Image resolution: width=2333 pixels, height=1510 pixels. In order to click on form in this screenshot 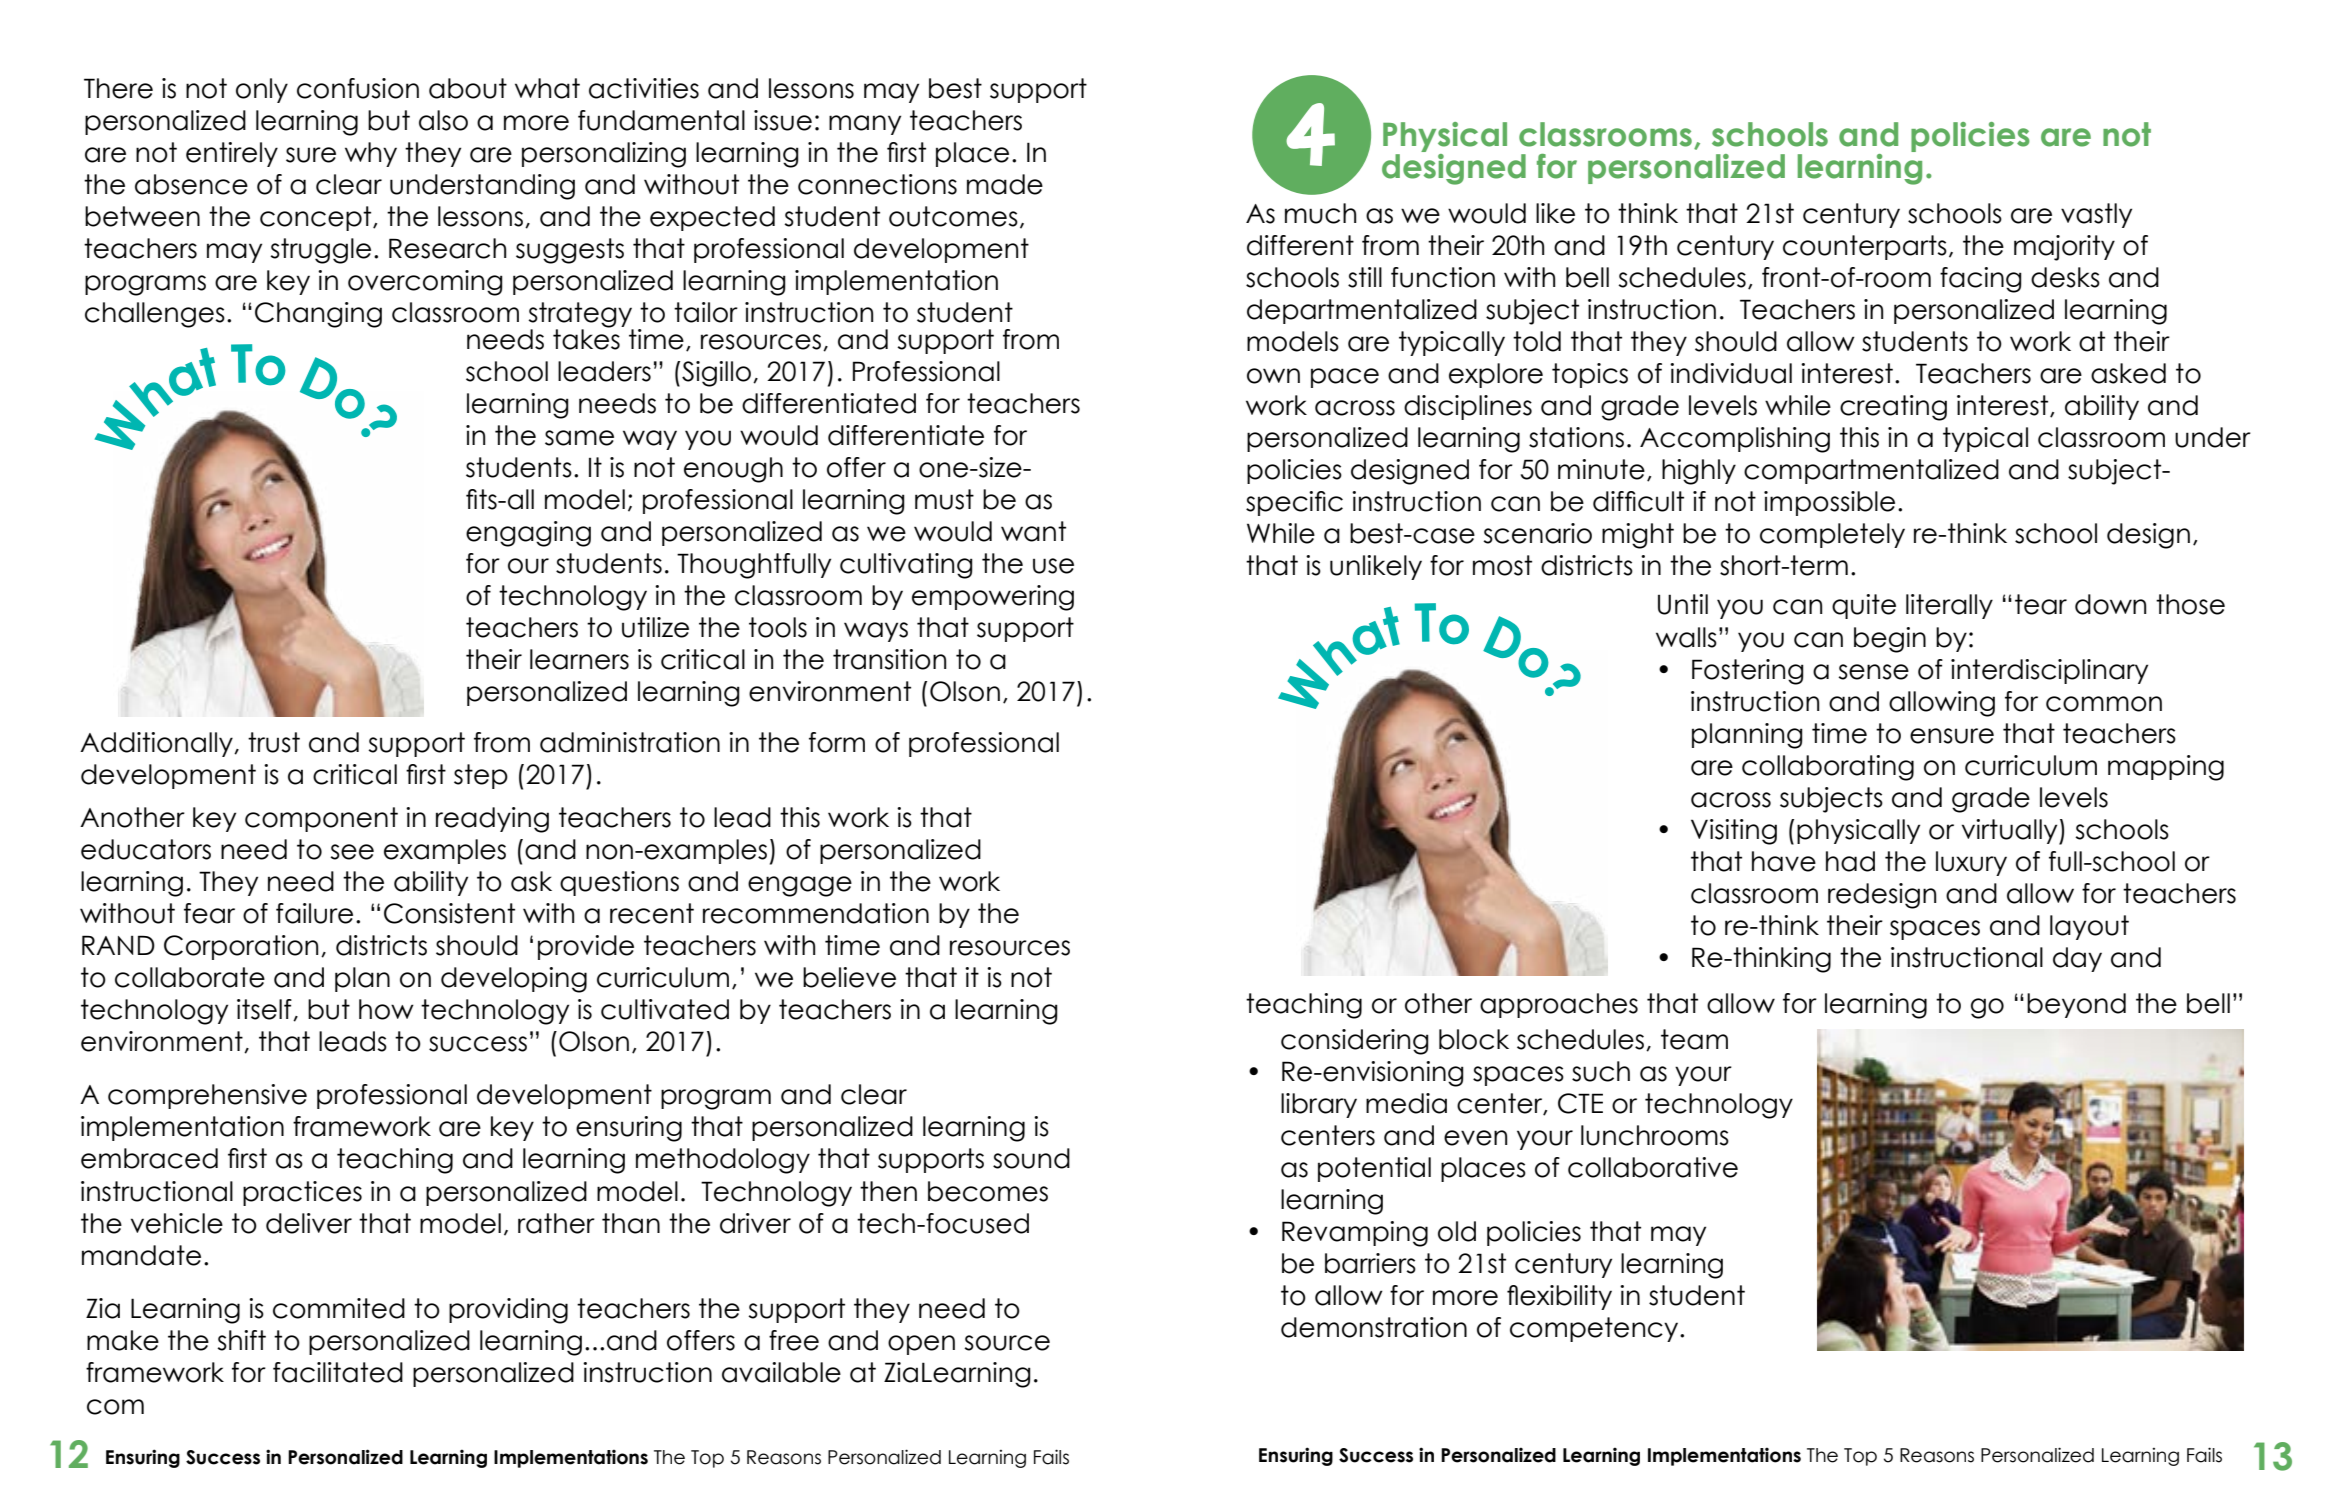, I will do `click(837, 742)`.
